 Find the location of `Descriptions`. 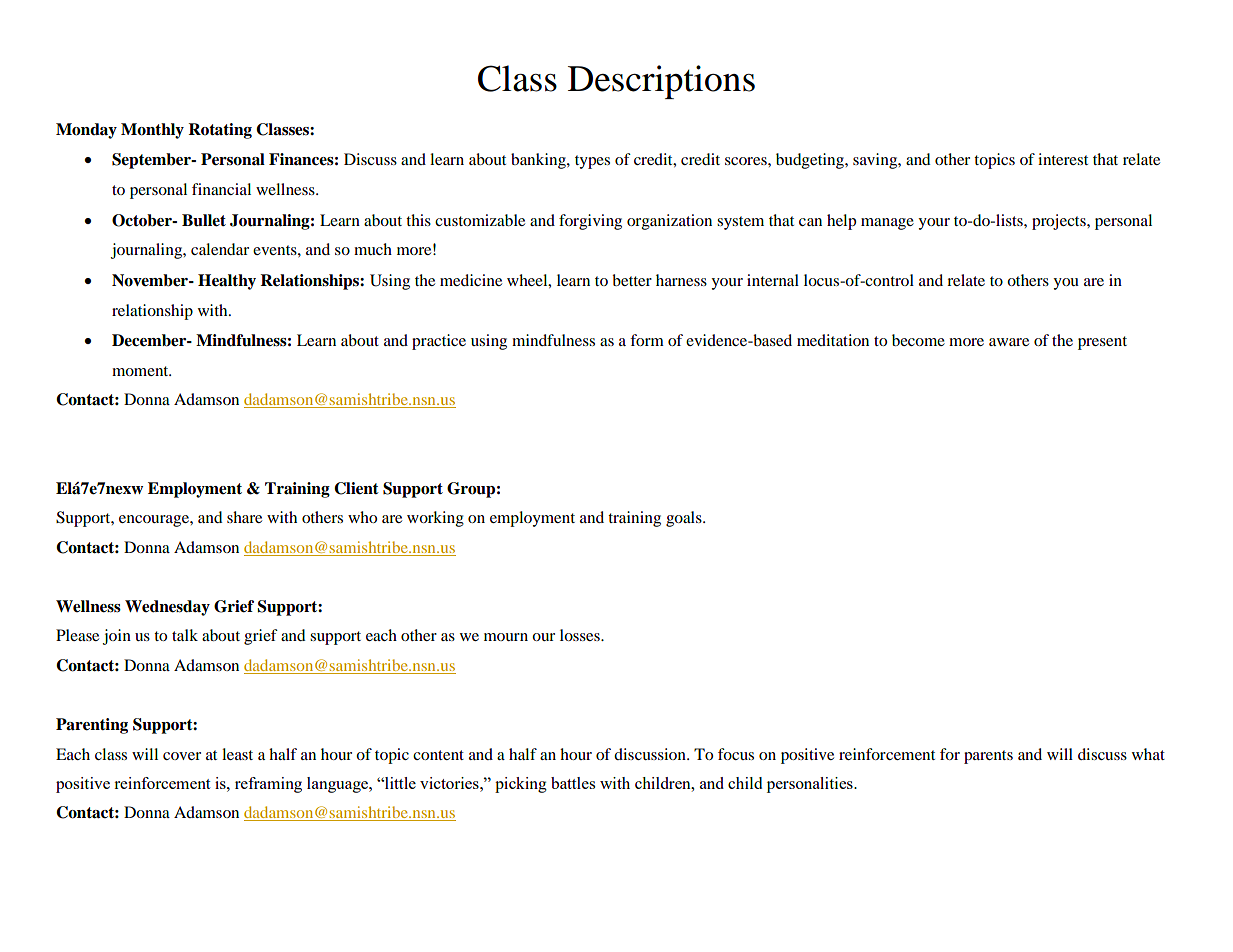

Descriptions is located at coordinates (661, 82).
